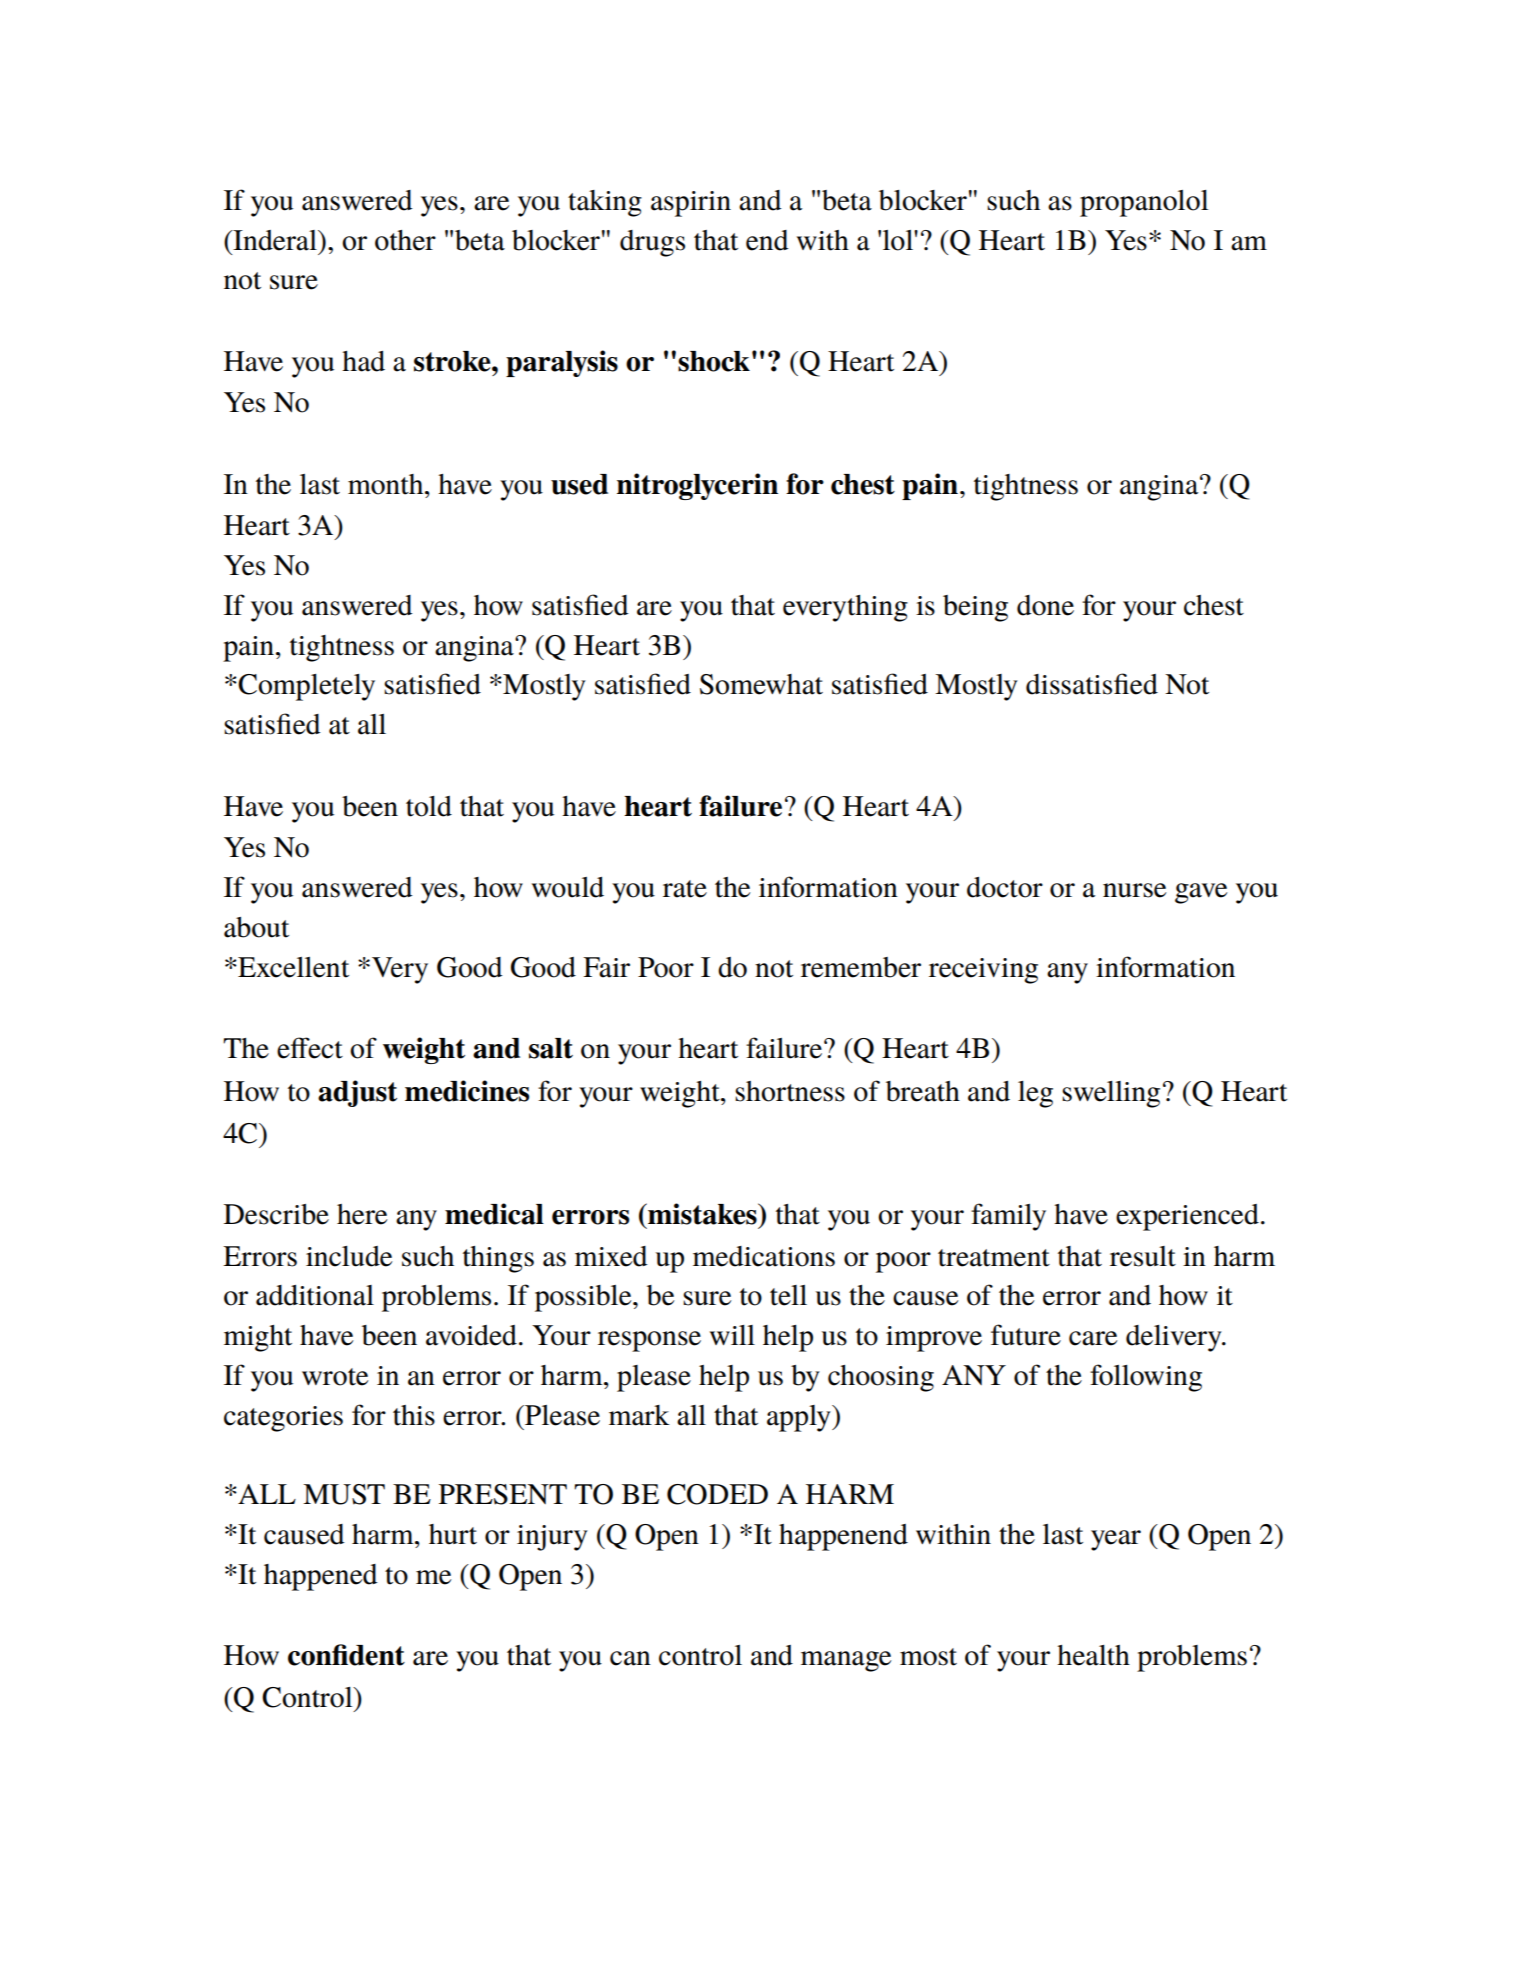 This document has height=1963, width=1517. What do you see at coordinates (1045, 605) in the document?
I see `done` at bounding box center [1045, 605].
